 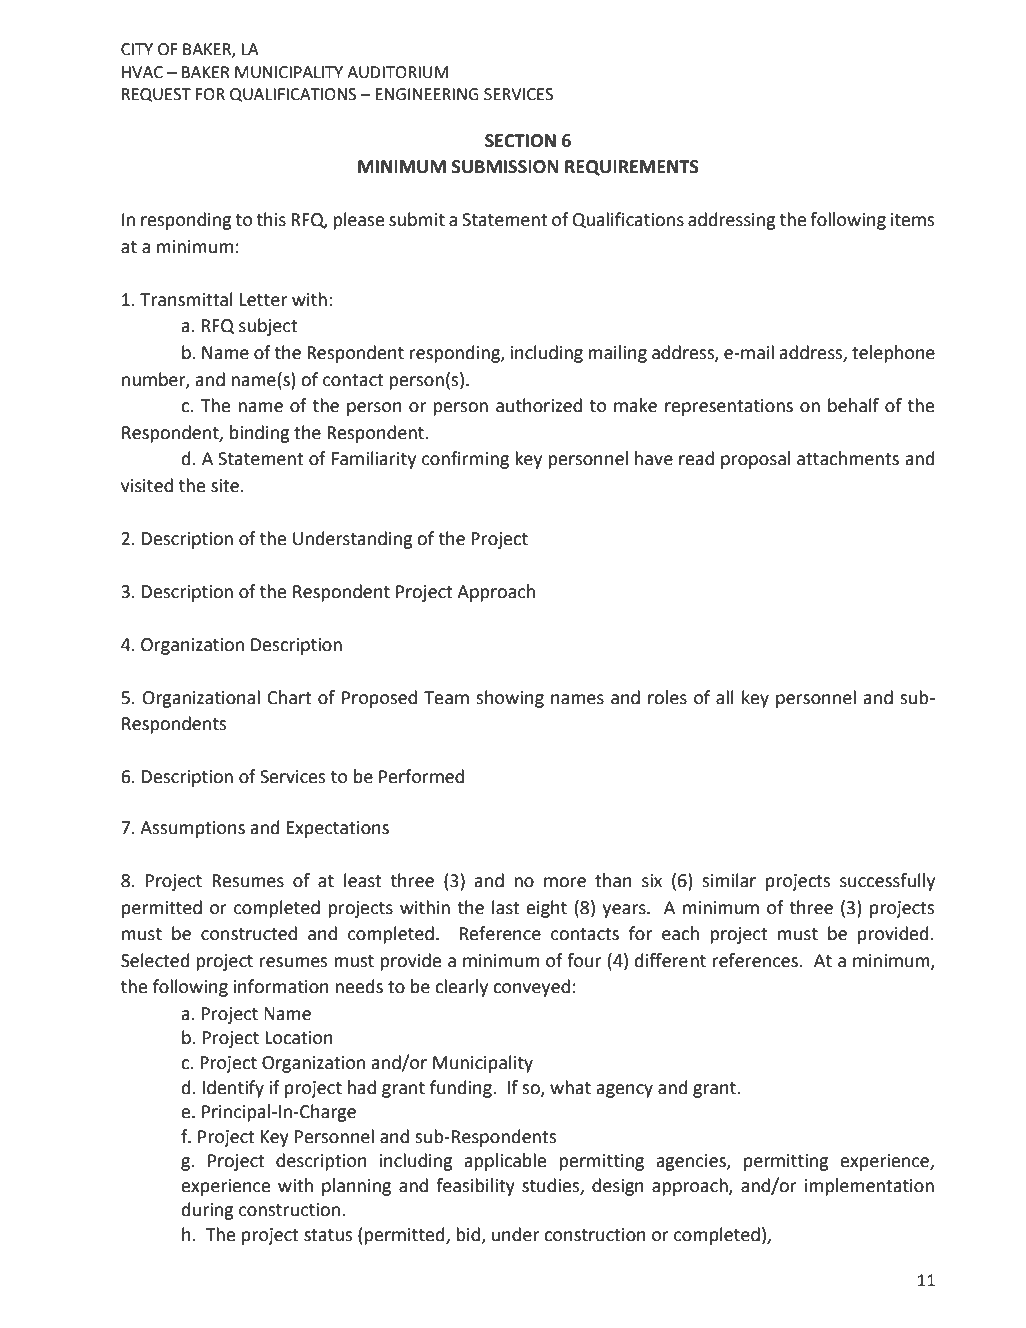 I want to click on feasibility, so click(x=475, y=1187).
